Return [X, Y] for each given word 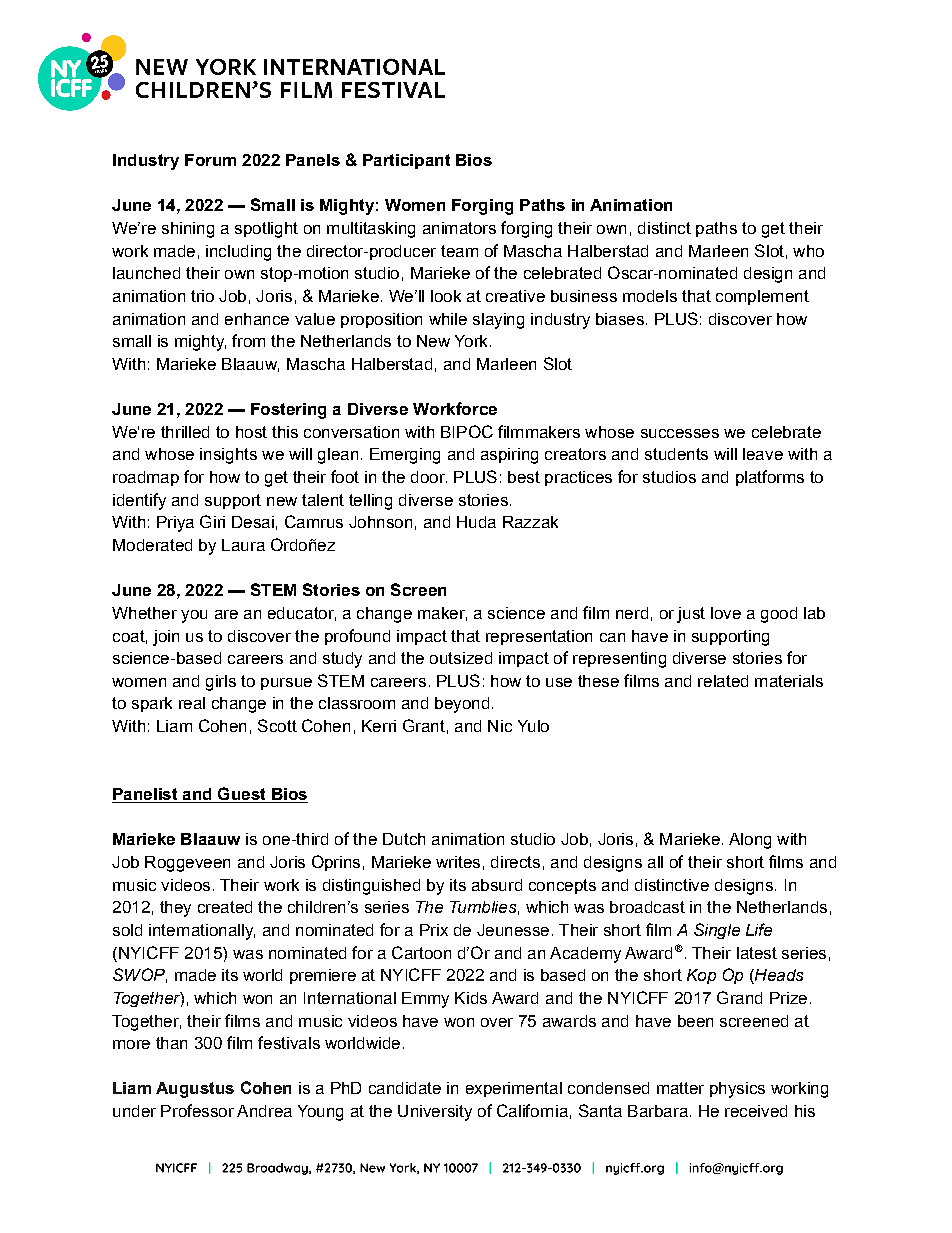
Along [750, 841]
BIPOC [467, 431]
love [726, 613]
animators [459, 228]
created [225, 907]
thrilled [185, 432]
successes [680, 433]
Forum [210, 160]
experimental [514, 1089]
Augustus [195, 1090]
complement [762, 297]
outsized [461, 658]
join [166, 638]
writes [458, 862]
